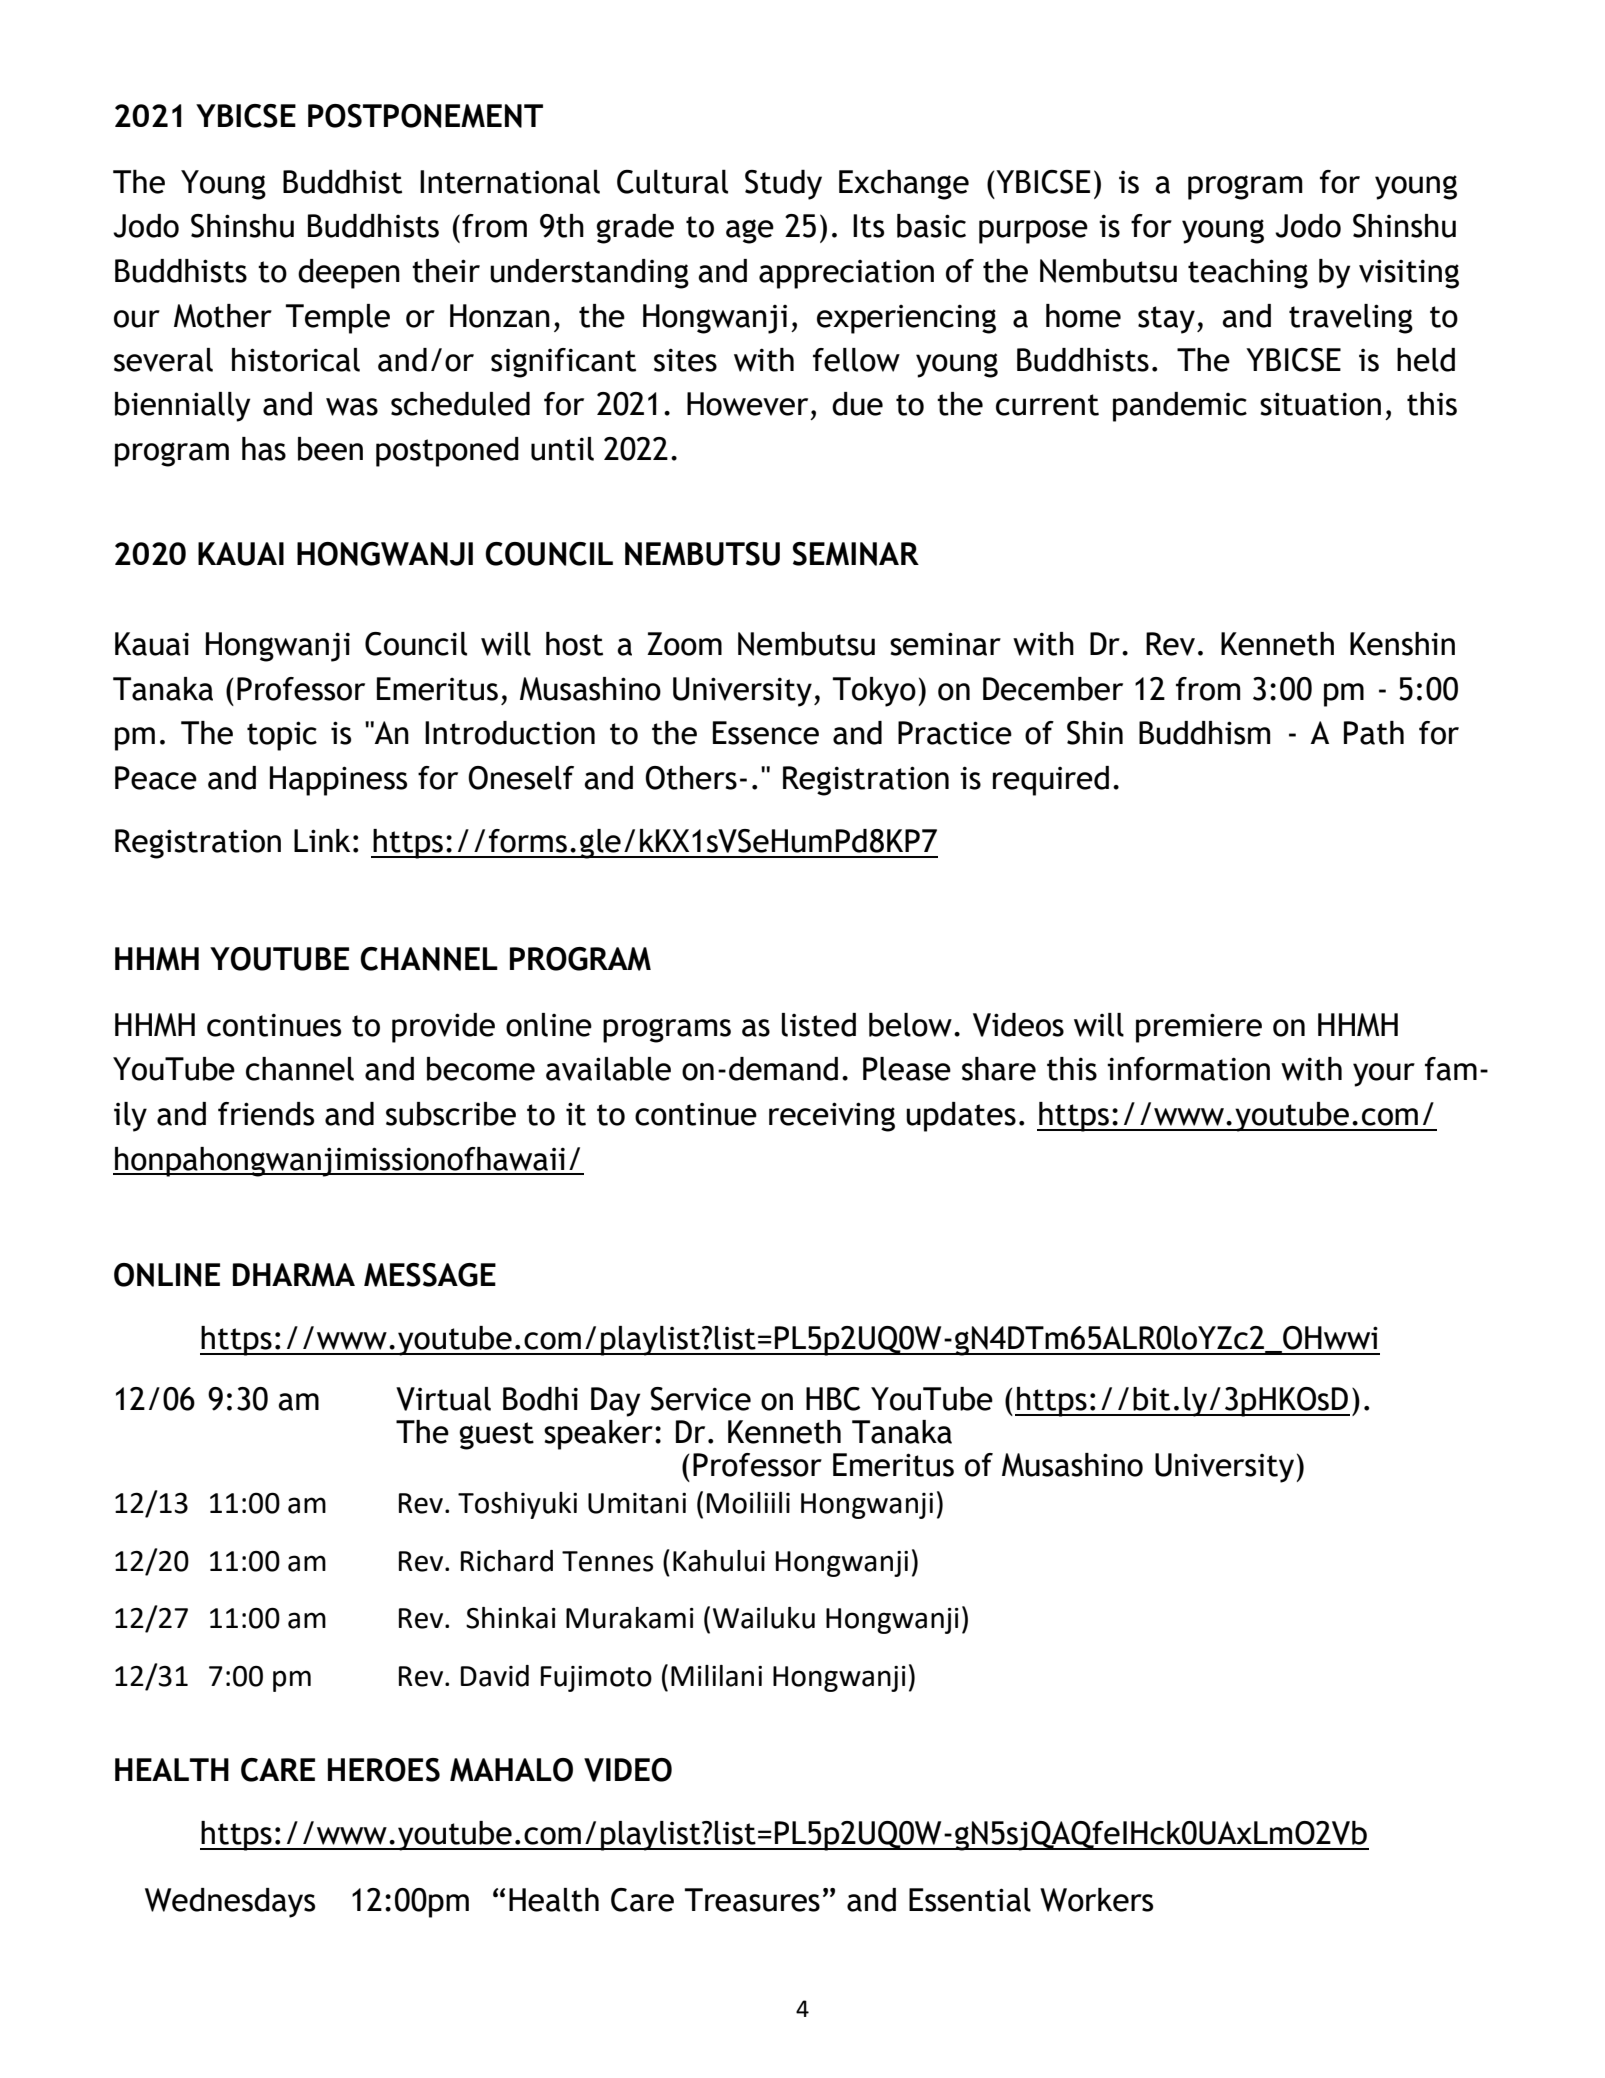  Describe the element at coordinates (230, 1903) in the screenshot. I see `Wednesdays` at that location.
